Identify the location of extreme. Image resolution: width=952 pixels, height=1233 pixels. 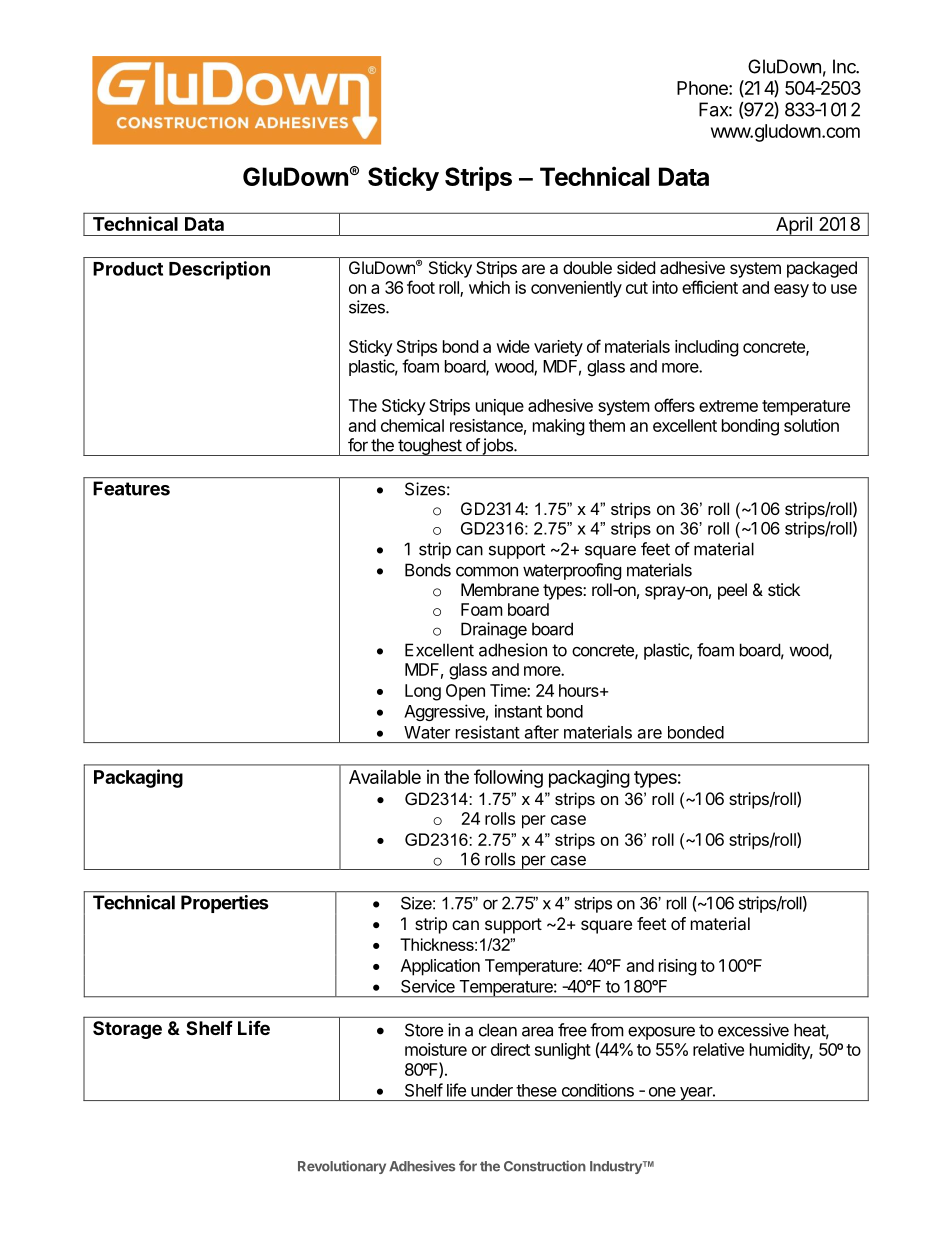
(728, 406).
